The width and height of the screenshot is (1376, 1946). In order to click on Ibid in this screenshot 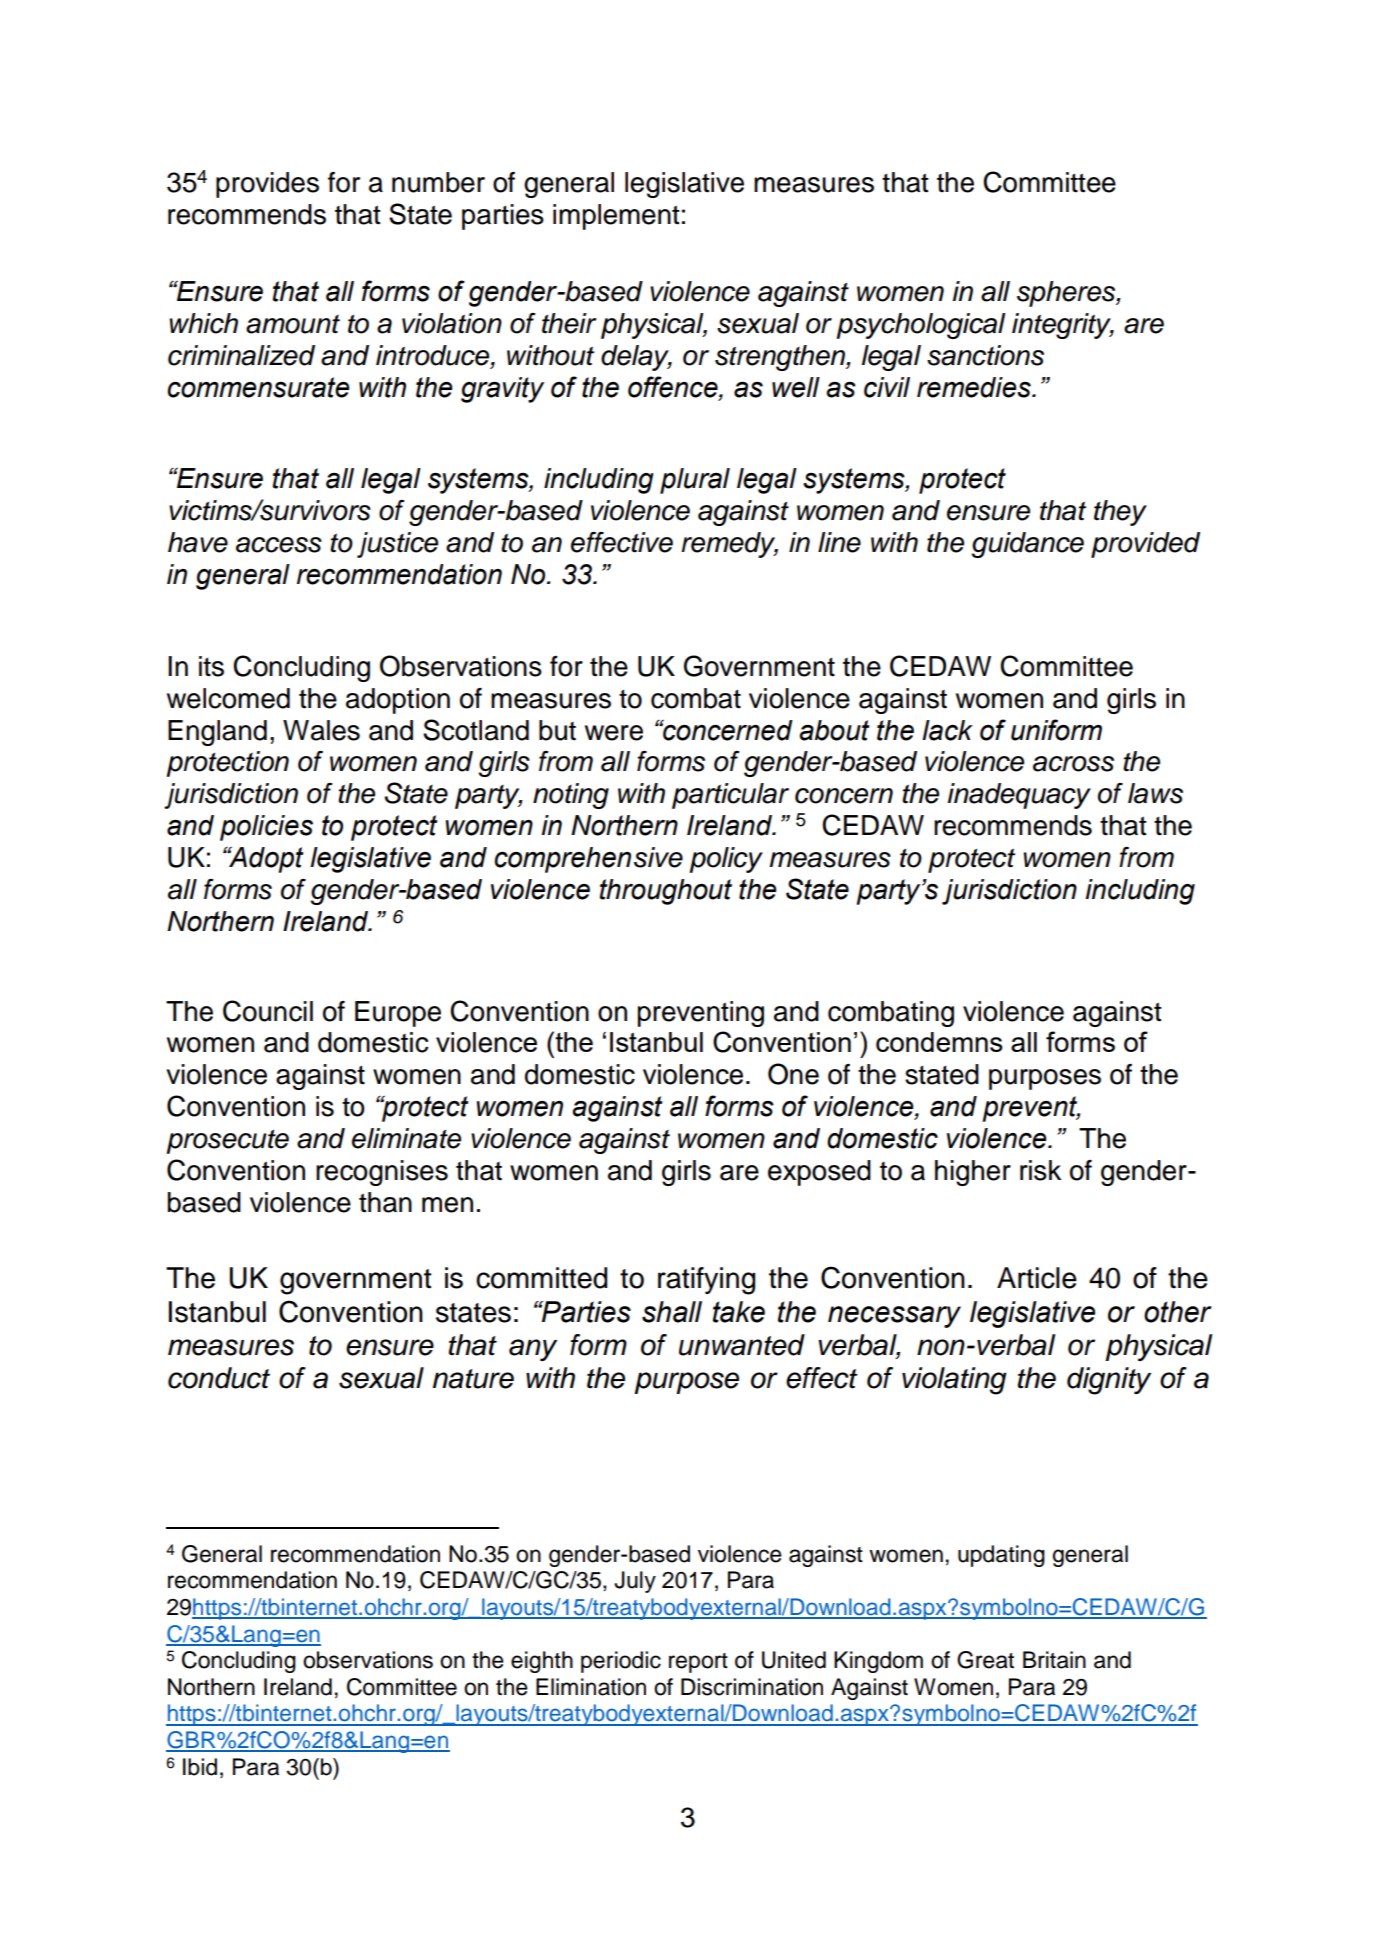, I will do `click(200, 1767)`.
